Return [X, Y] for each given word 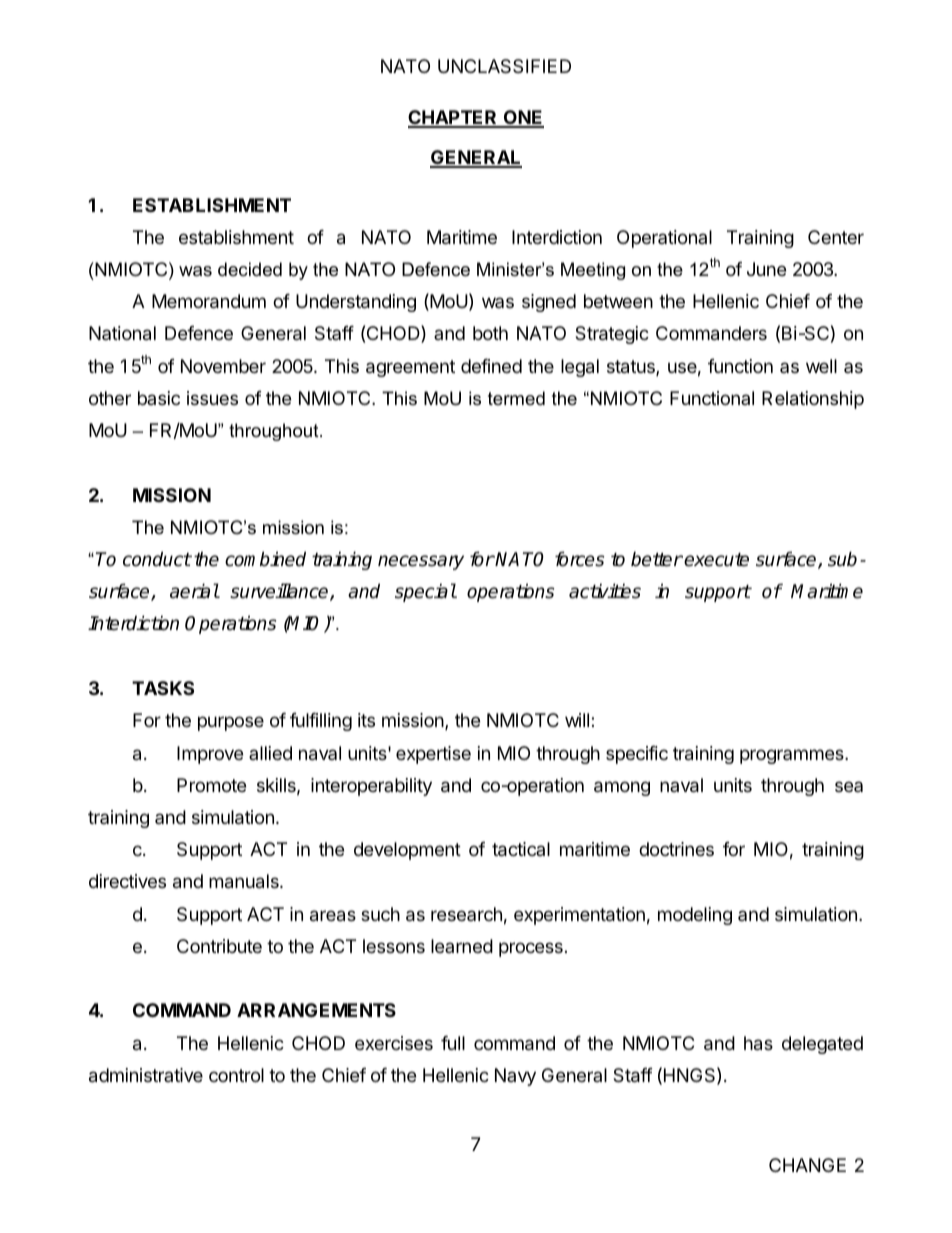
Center [836, 237]
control [236, 1075]
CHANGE [807, 1165]
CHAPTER [454, 118]
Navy [515, 1077]
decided [250, 269]
